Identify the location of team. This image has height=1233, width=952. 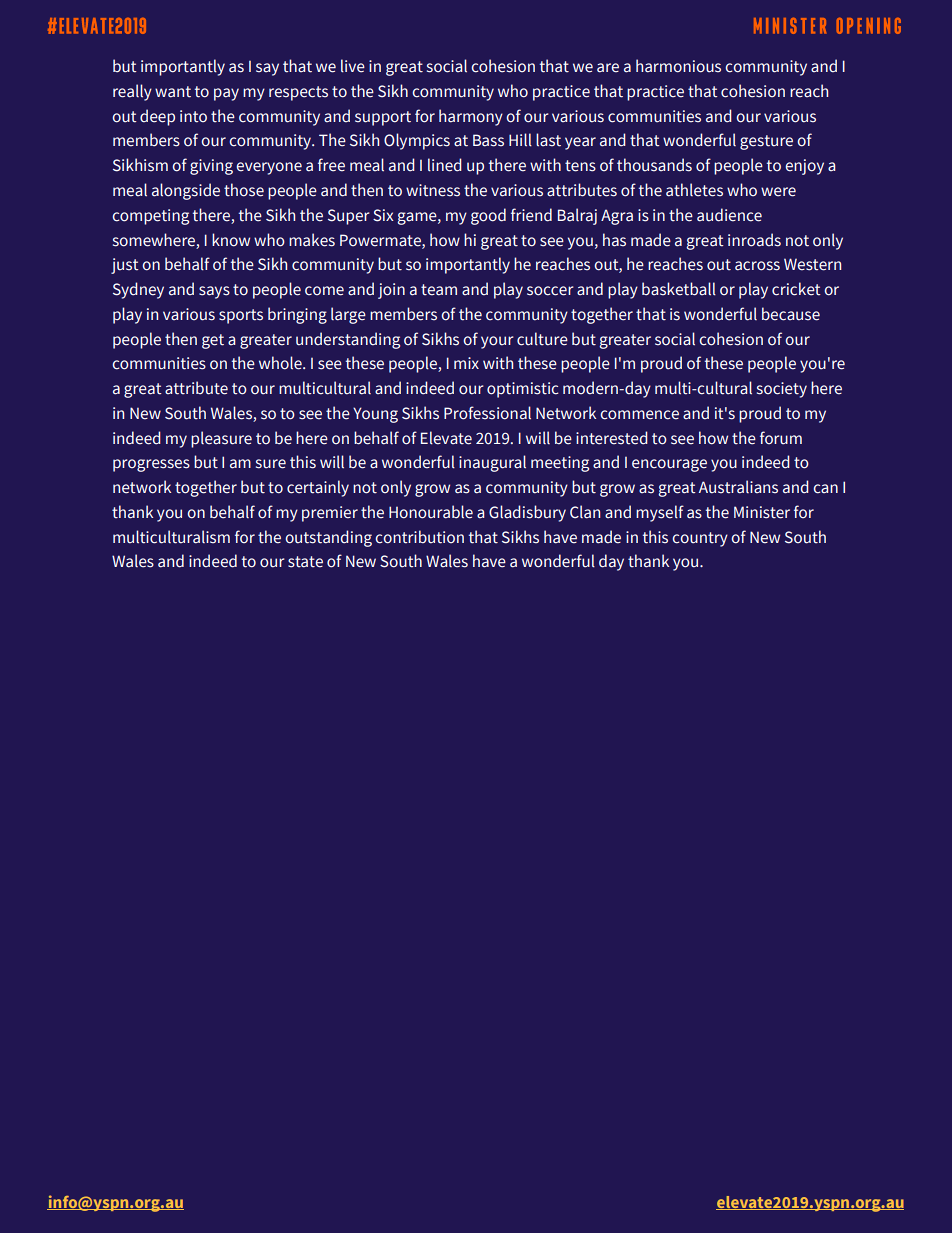
(439, 290).
